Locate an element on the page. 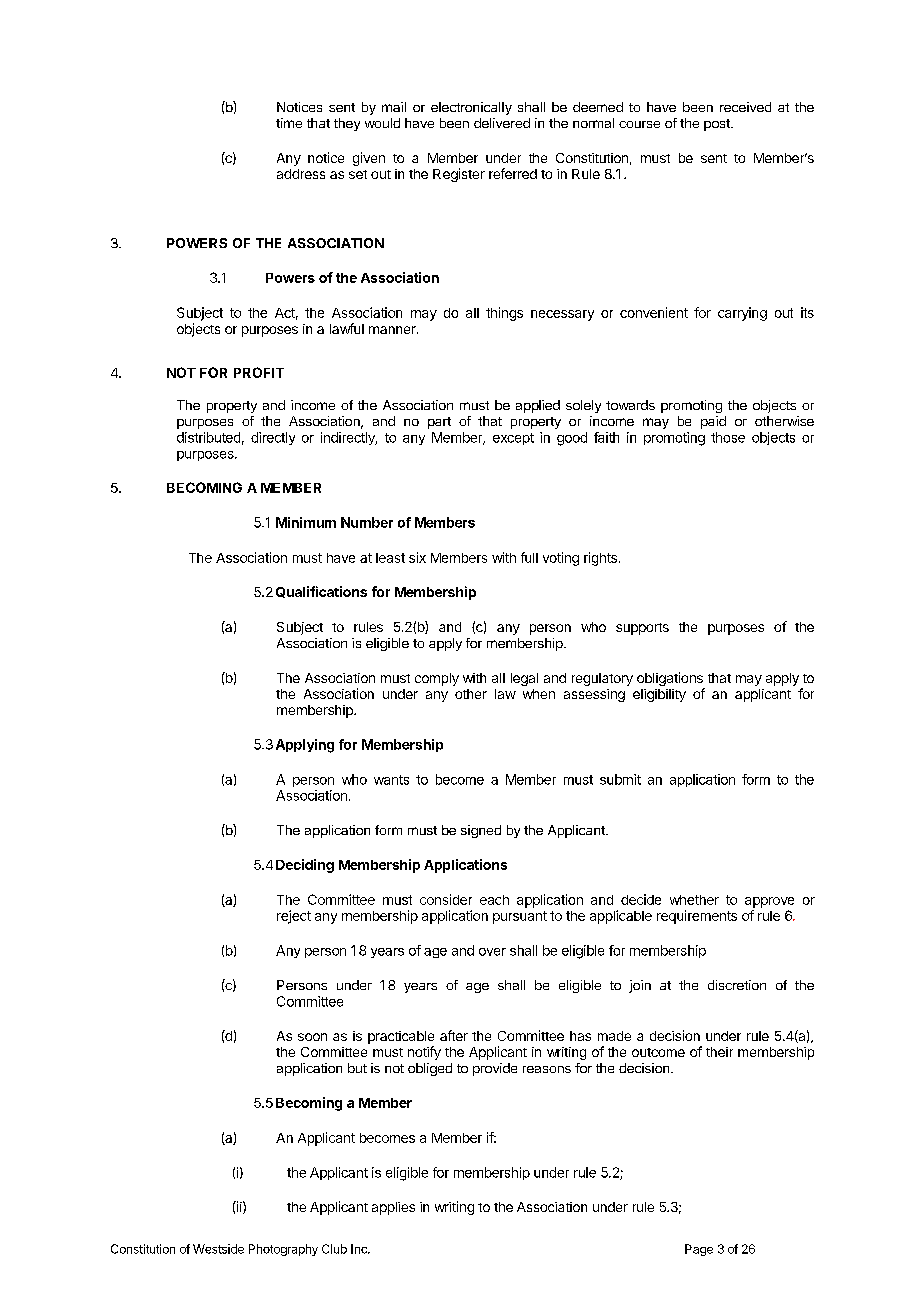 This page has height=1308, width=924. reject is located at coordinates (294, 917).
